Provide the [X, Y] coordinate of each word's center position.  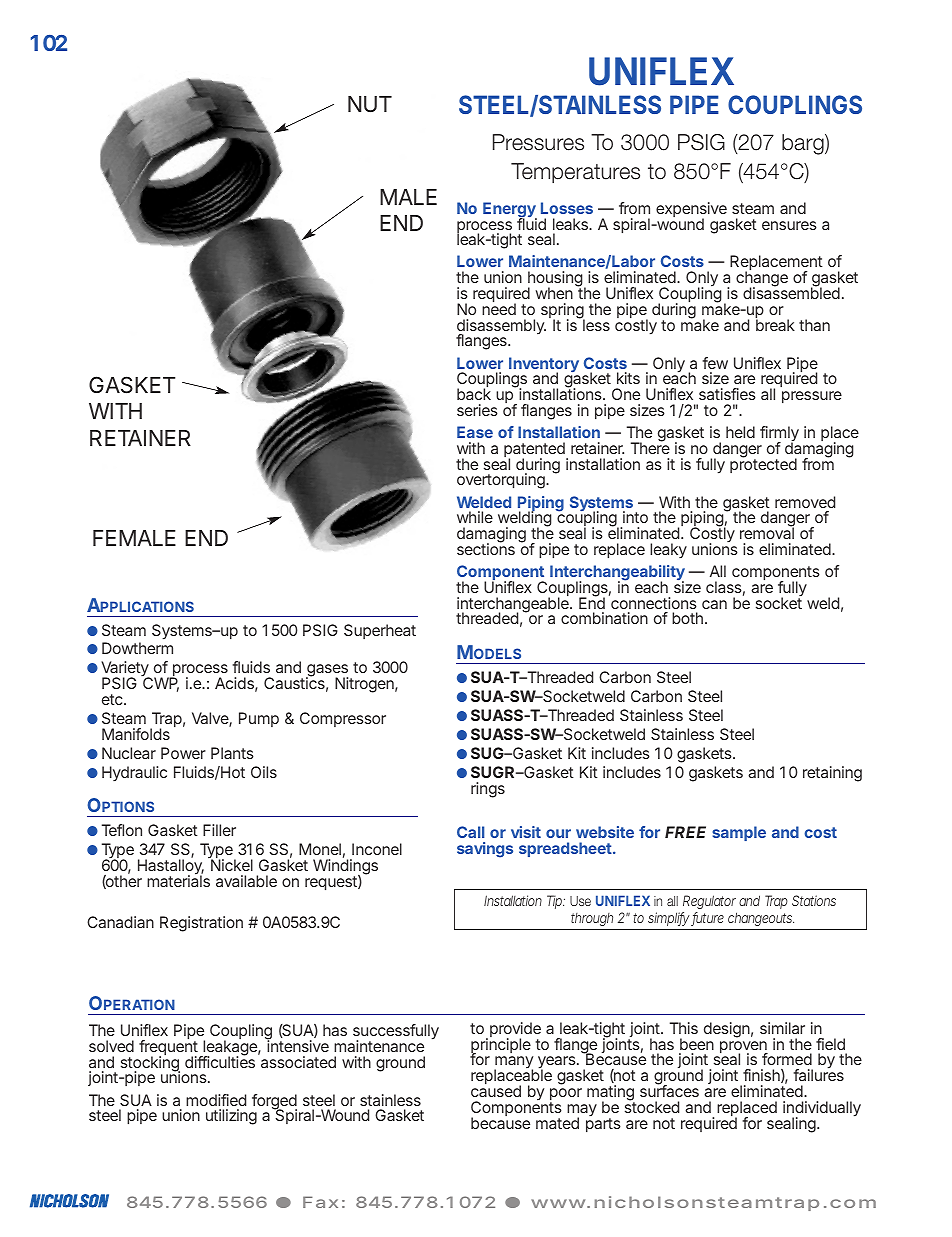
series [477, 410]
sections [486, 548]
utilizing [231, 1117]
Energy [510, 211]
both [689, 618]
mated [557, 1123]
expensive [691, 211]
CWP [161, 684]
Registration [201, 924]
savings [485, 850]
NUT [370, 104]
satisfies [727, 394]
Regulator [709, 902]
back [474, 394]
